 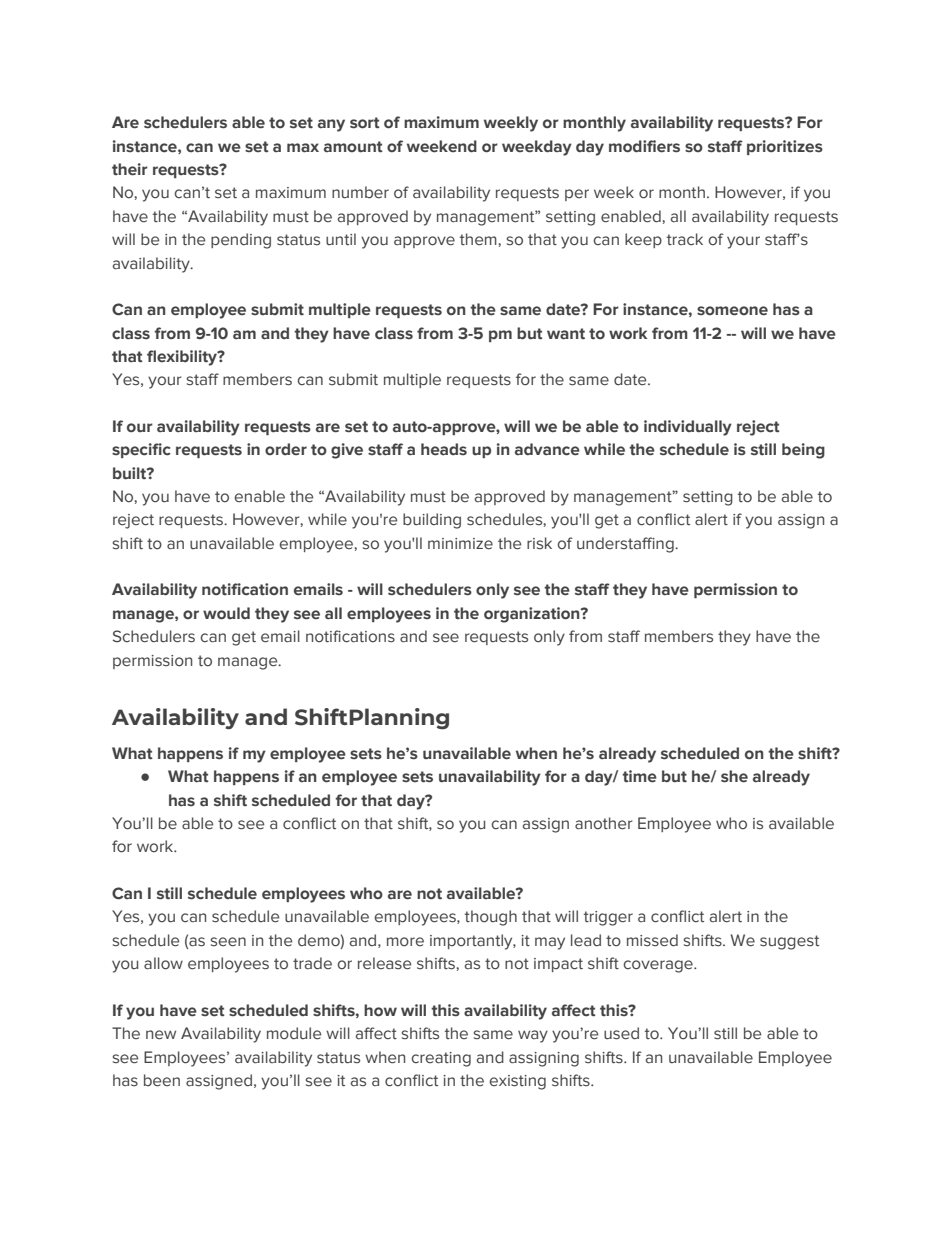 What do you see at coordinates (533, 615) in the screenshot?
I see `organization` at bounding box center [533, 615].
